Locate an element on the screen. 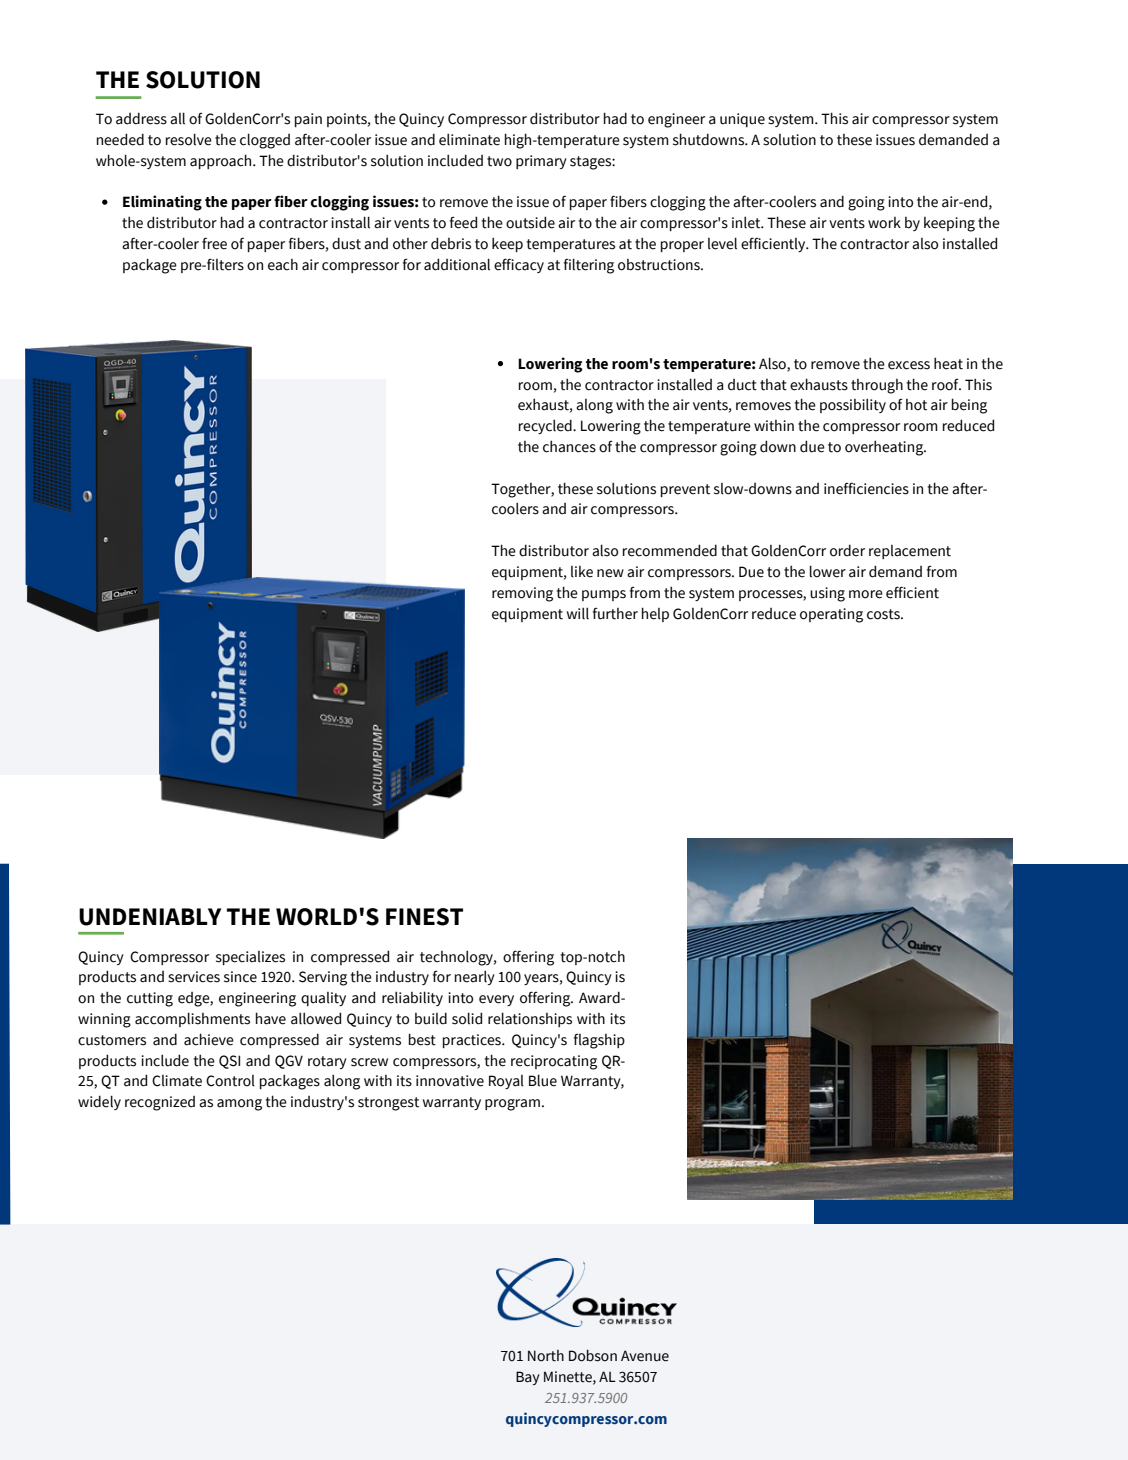 The image size is (1128, 1460). order is located at coordinates (847, 550).
